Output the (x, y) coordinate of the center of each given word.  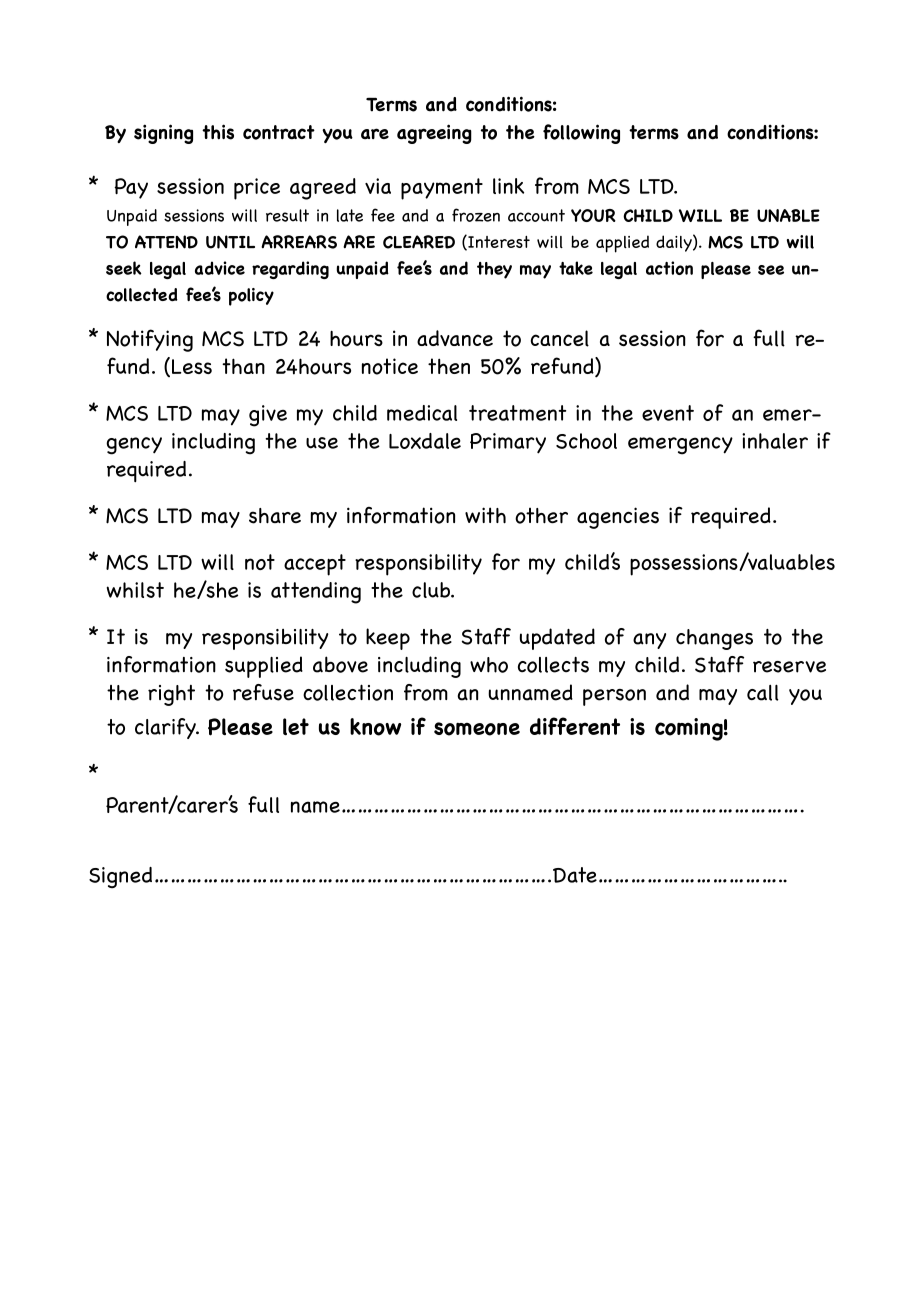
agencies (618, 518)
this (218, 132)
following (581, 134)
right (171, 695)
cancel (560, 338)
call (763, 692)
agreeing (434, 134)
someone (477, 729)
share (275, 516)
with (485, 515)
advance (455, 338)
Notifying (150, 340)
